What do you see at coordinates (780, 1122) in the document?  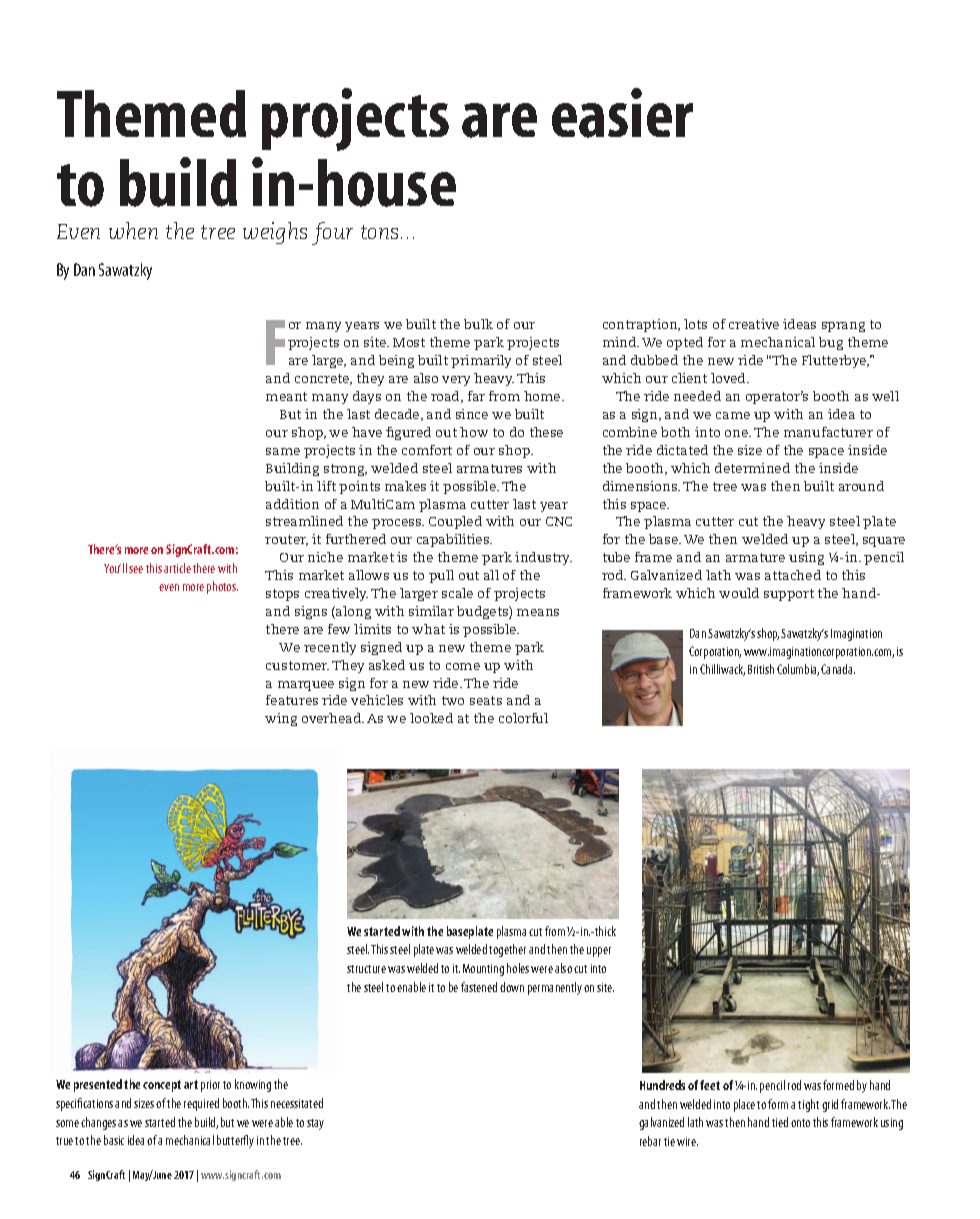 I see `tied` at bounding box center [780, 1122].
